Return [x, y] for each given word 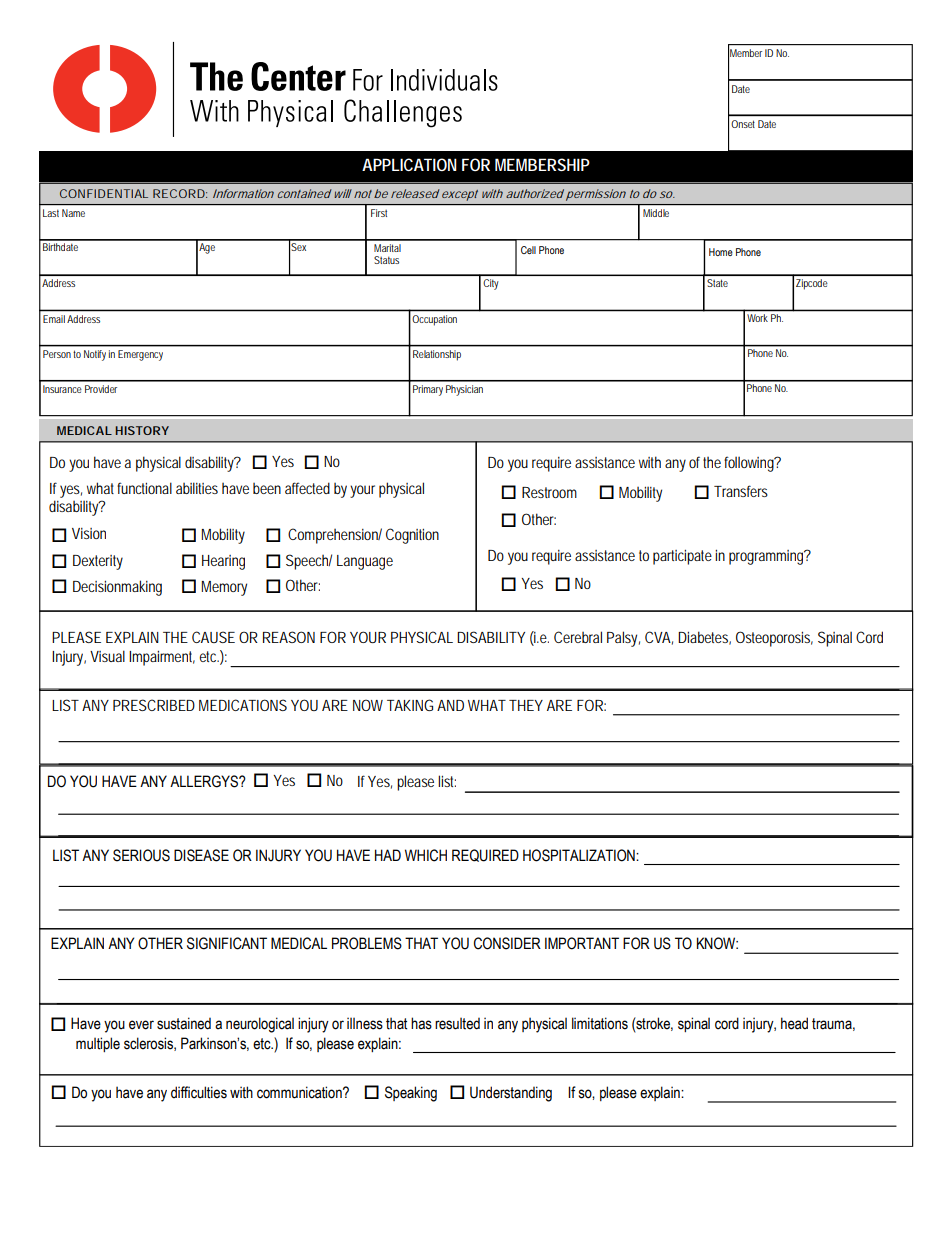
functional [144, 488]
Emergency [140, 355]
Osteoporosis [774, 639]
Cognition [412, 536]
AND [450, 705]
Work [757, 318]
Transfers [741, 491]
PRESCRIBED [154, 705]
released [415, 193]
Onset [743, 124]
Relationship [437, 355]
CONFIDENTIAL [104, 193]
